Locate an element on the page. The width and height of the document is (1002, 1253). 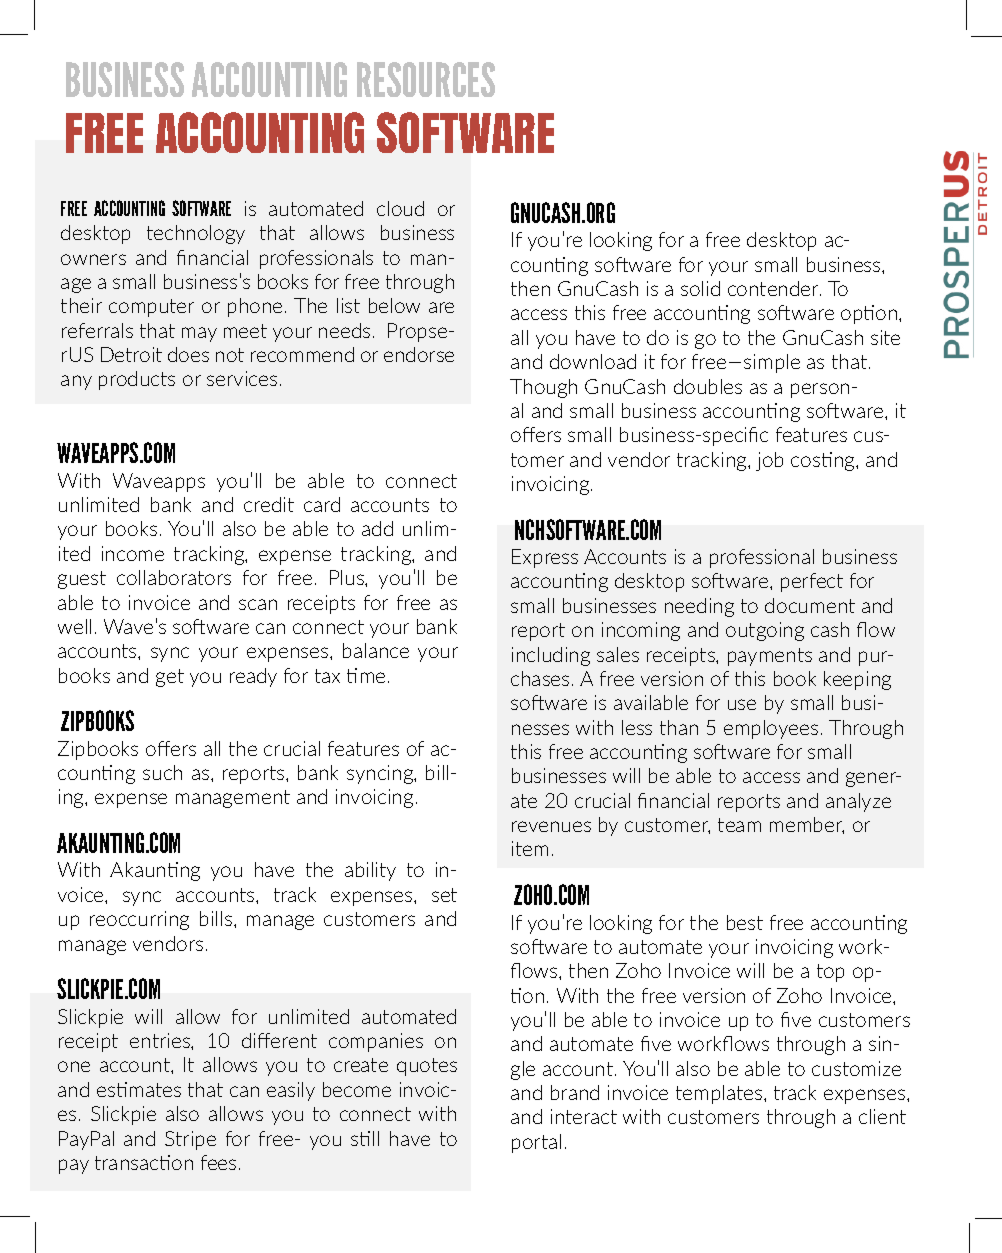
contender is located at coordinates (774, 288).
